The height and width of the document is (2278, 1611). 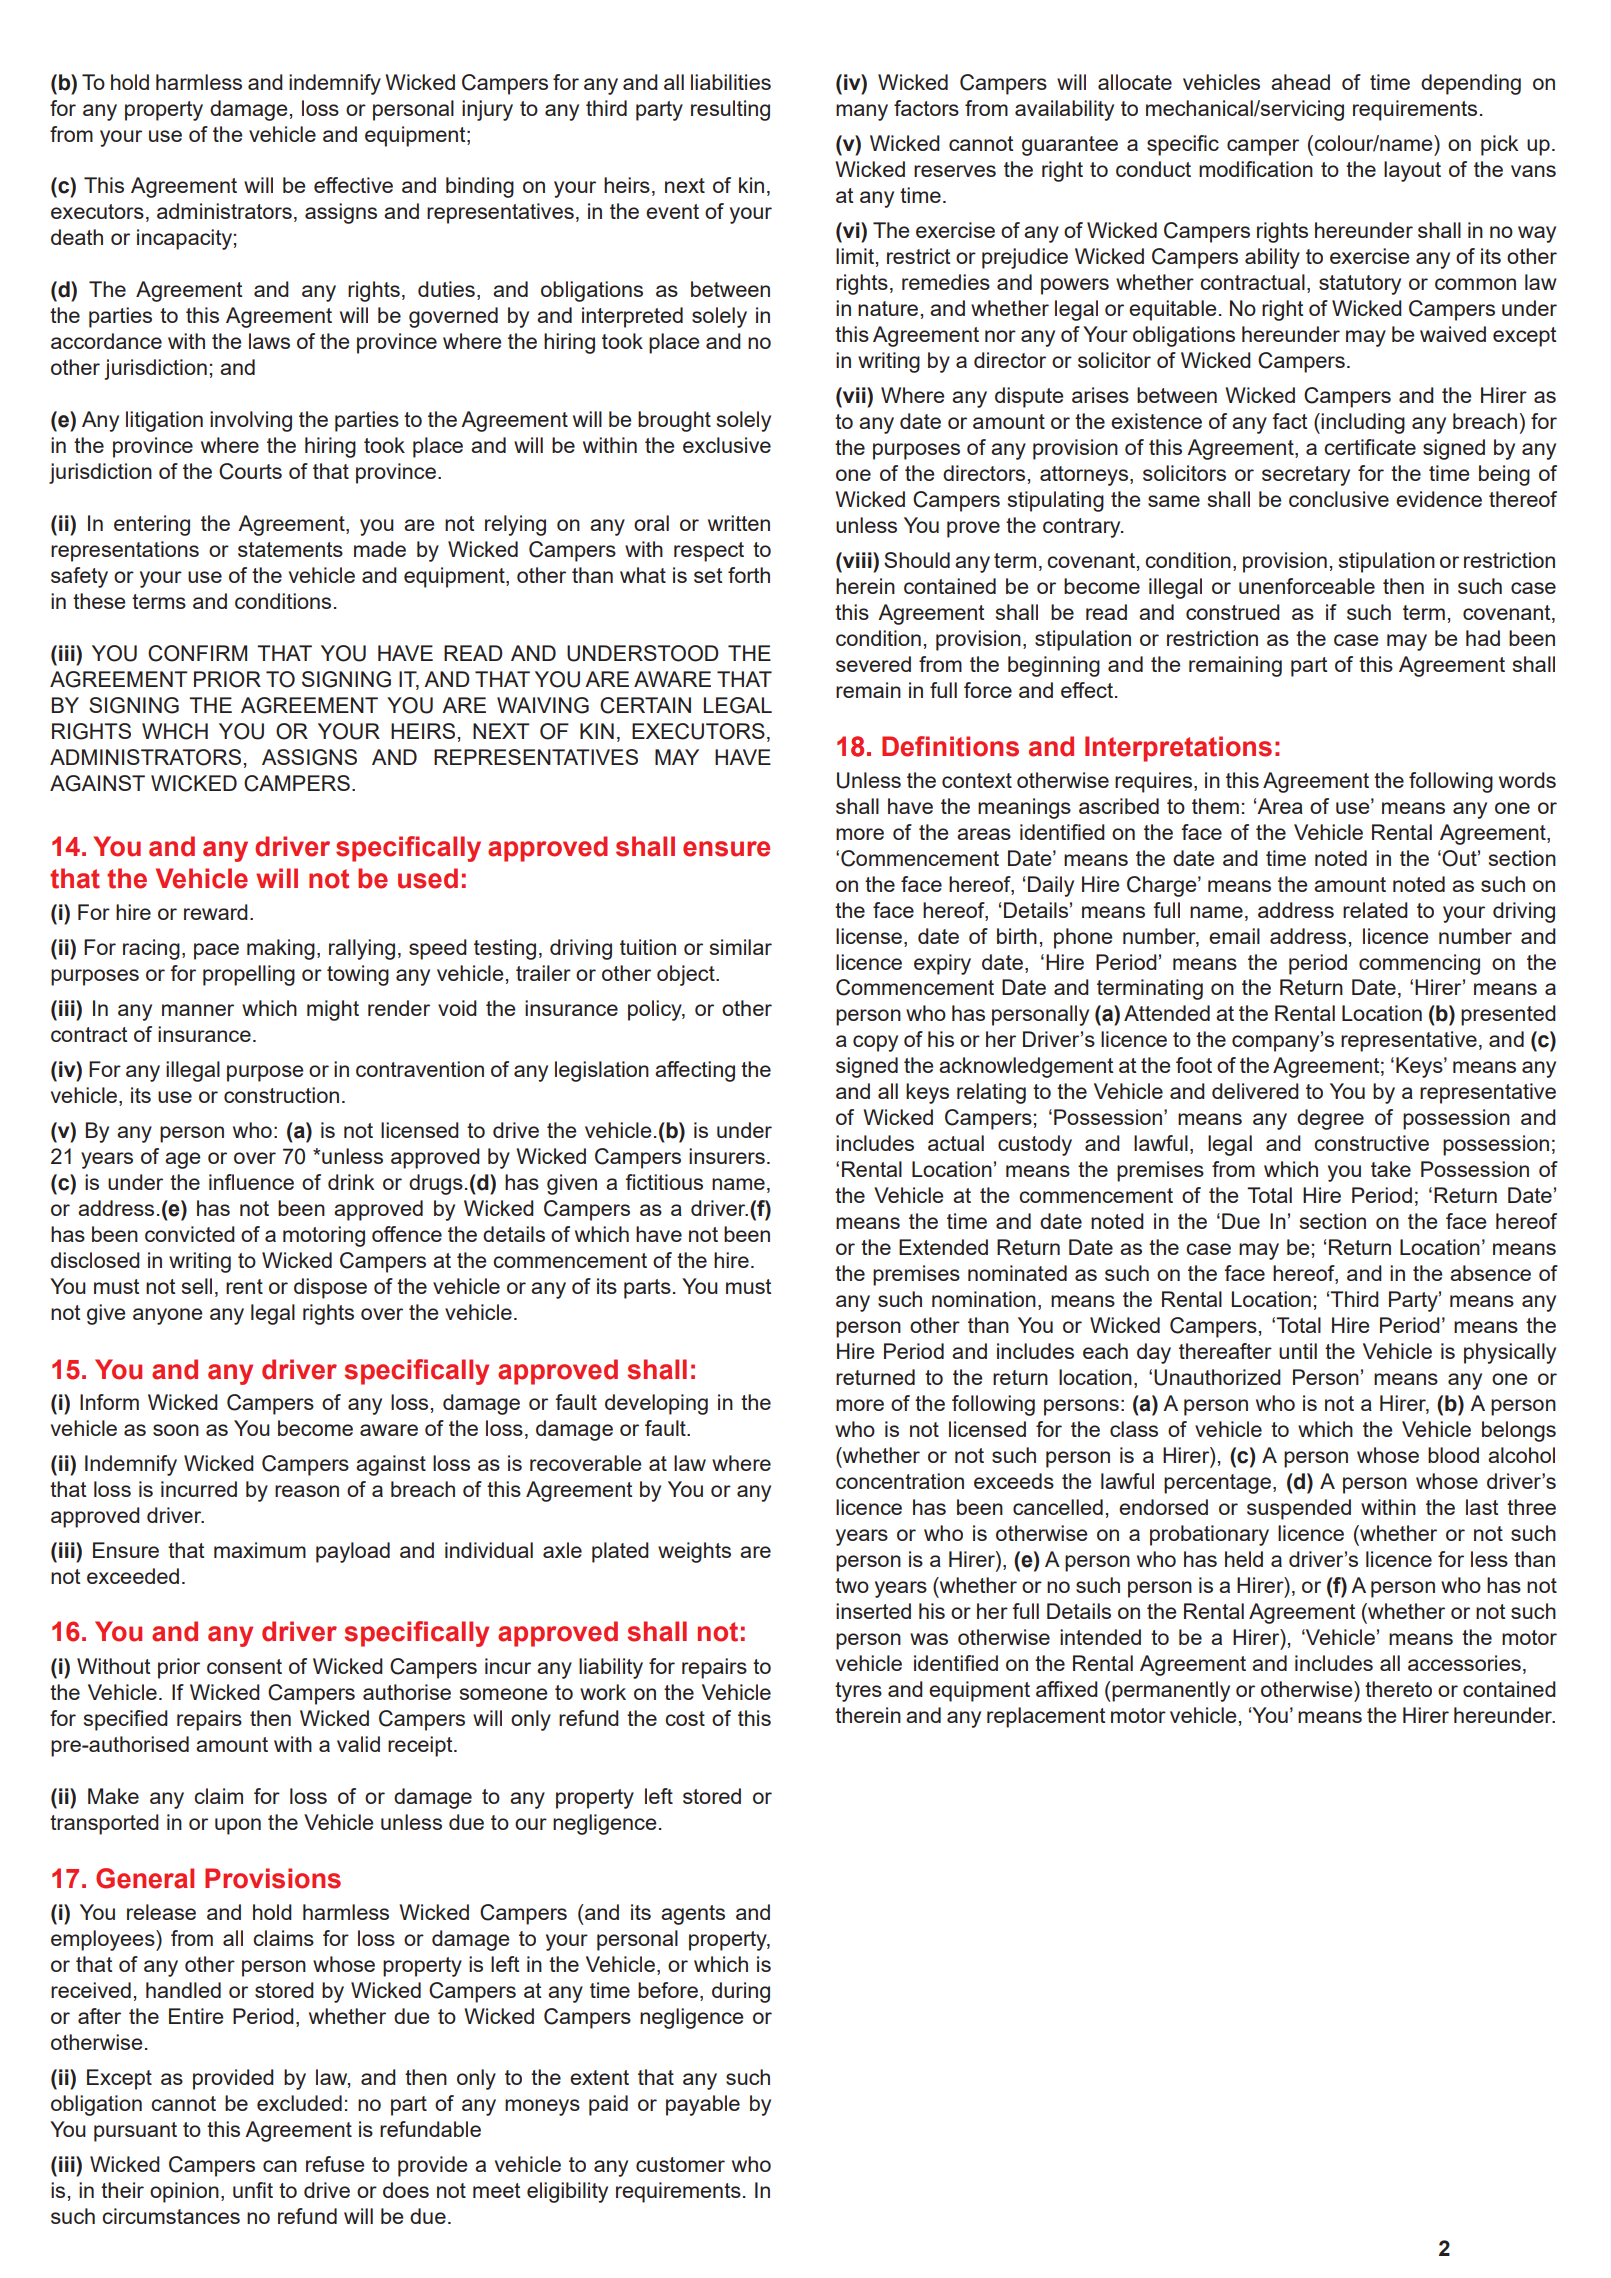 I want to click on unfit, so click(x=253, y=2190).
